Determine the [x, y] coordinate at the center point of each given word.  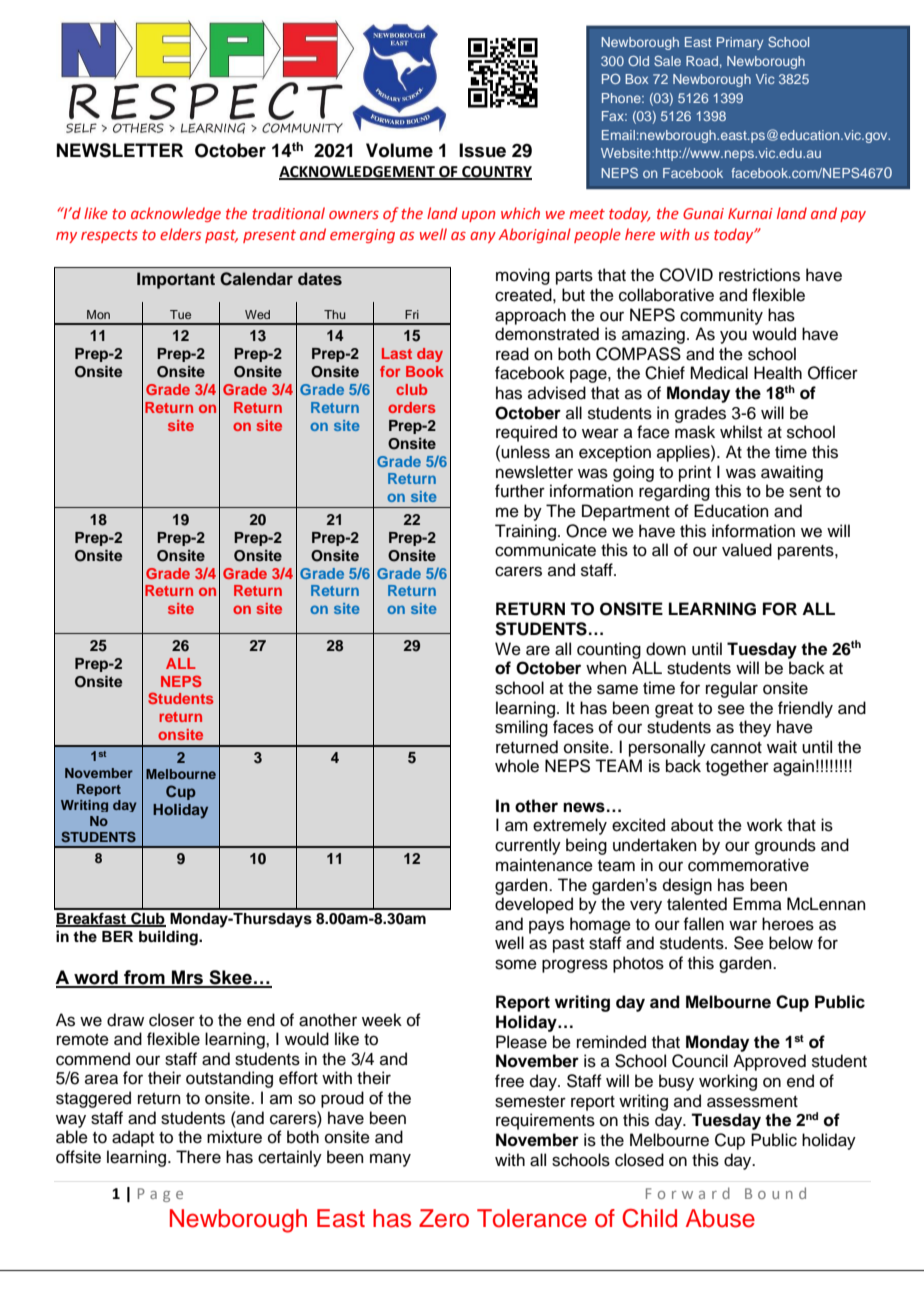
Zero [444, 1218]
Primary [740, 43]
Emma [757, 903]
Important [176, 280]
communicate [545, 550]
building [169, 938]
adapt [133, 1138]
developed [534, 905]
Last [397, 353]
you [733, 337]
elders [180, 234]
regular [732, 689]
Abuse [720, 1218]
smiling [521, 728]
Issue [482, 150]
